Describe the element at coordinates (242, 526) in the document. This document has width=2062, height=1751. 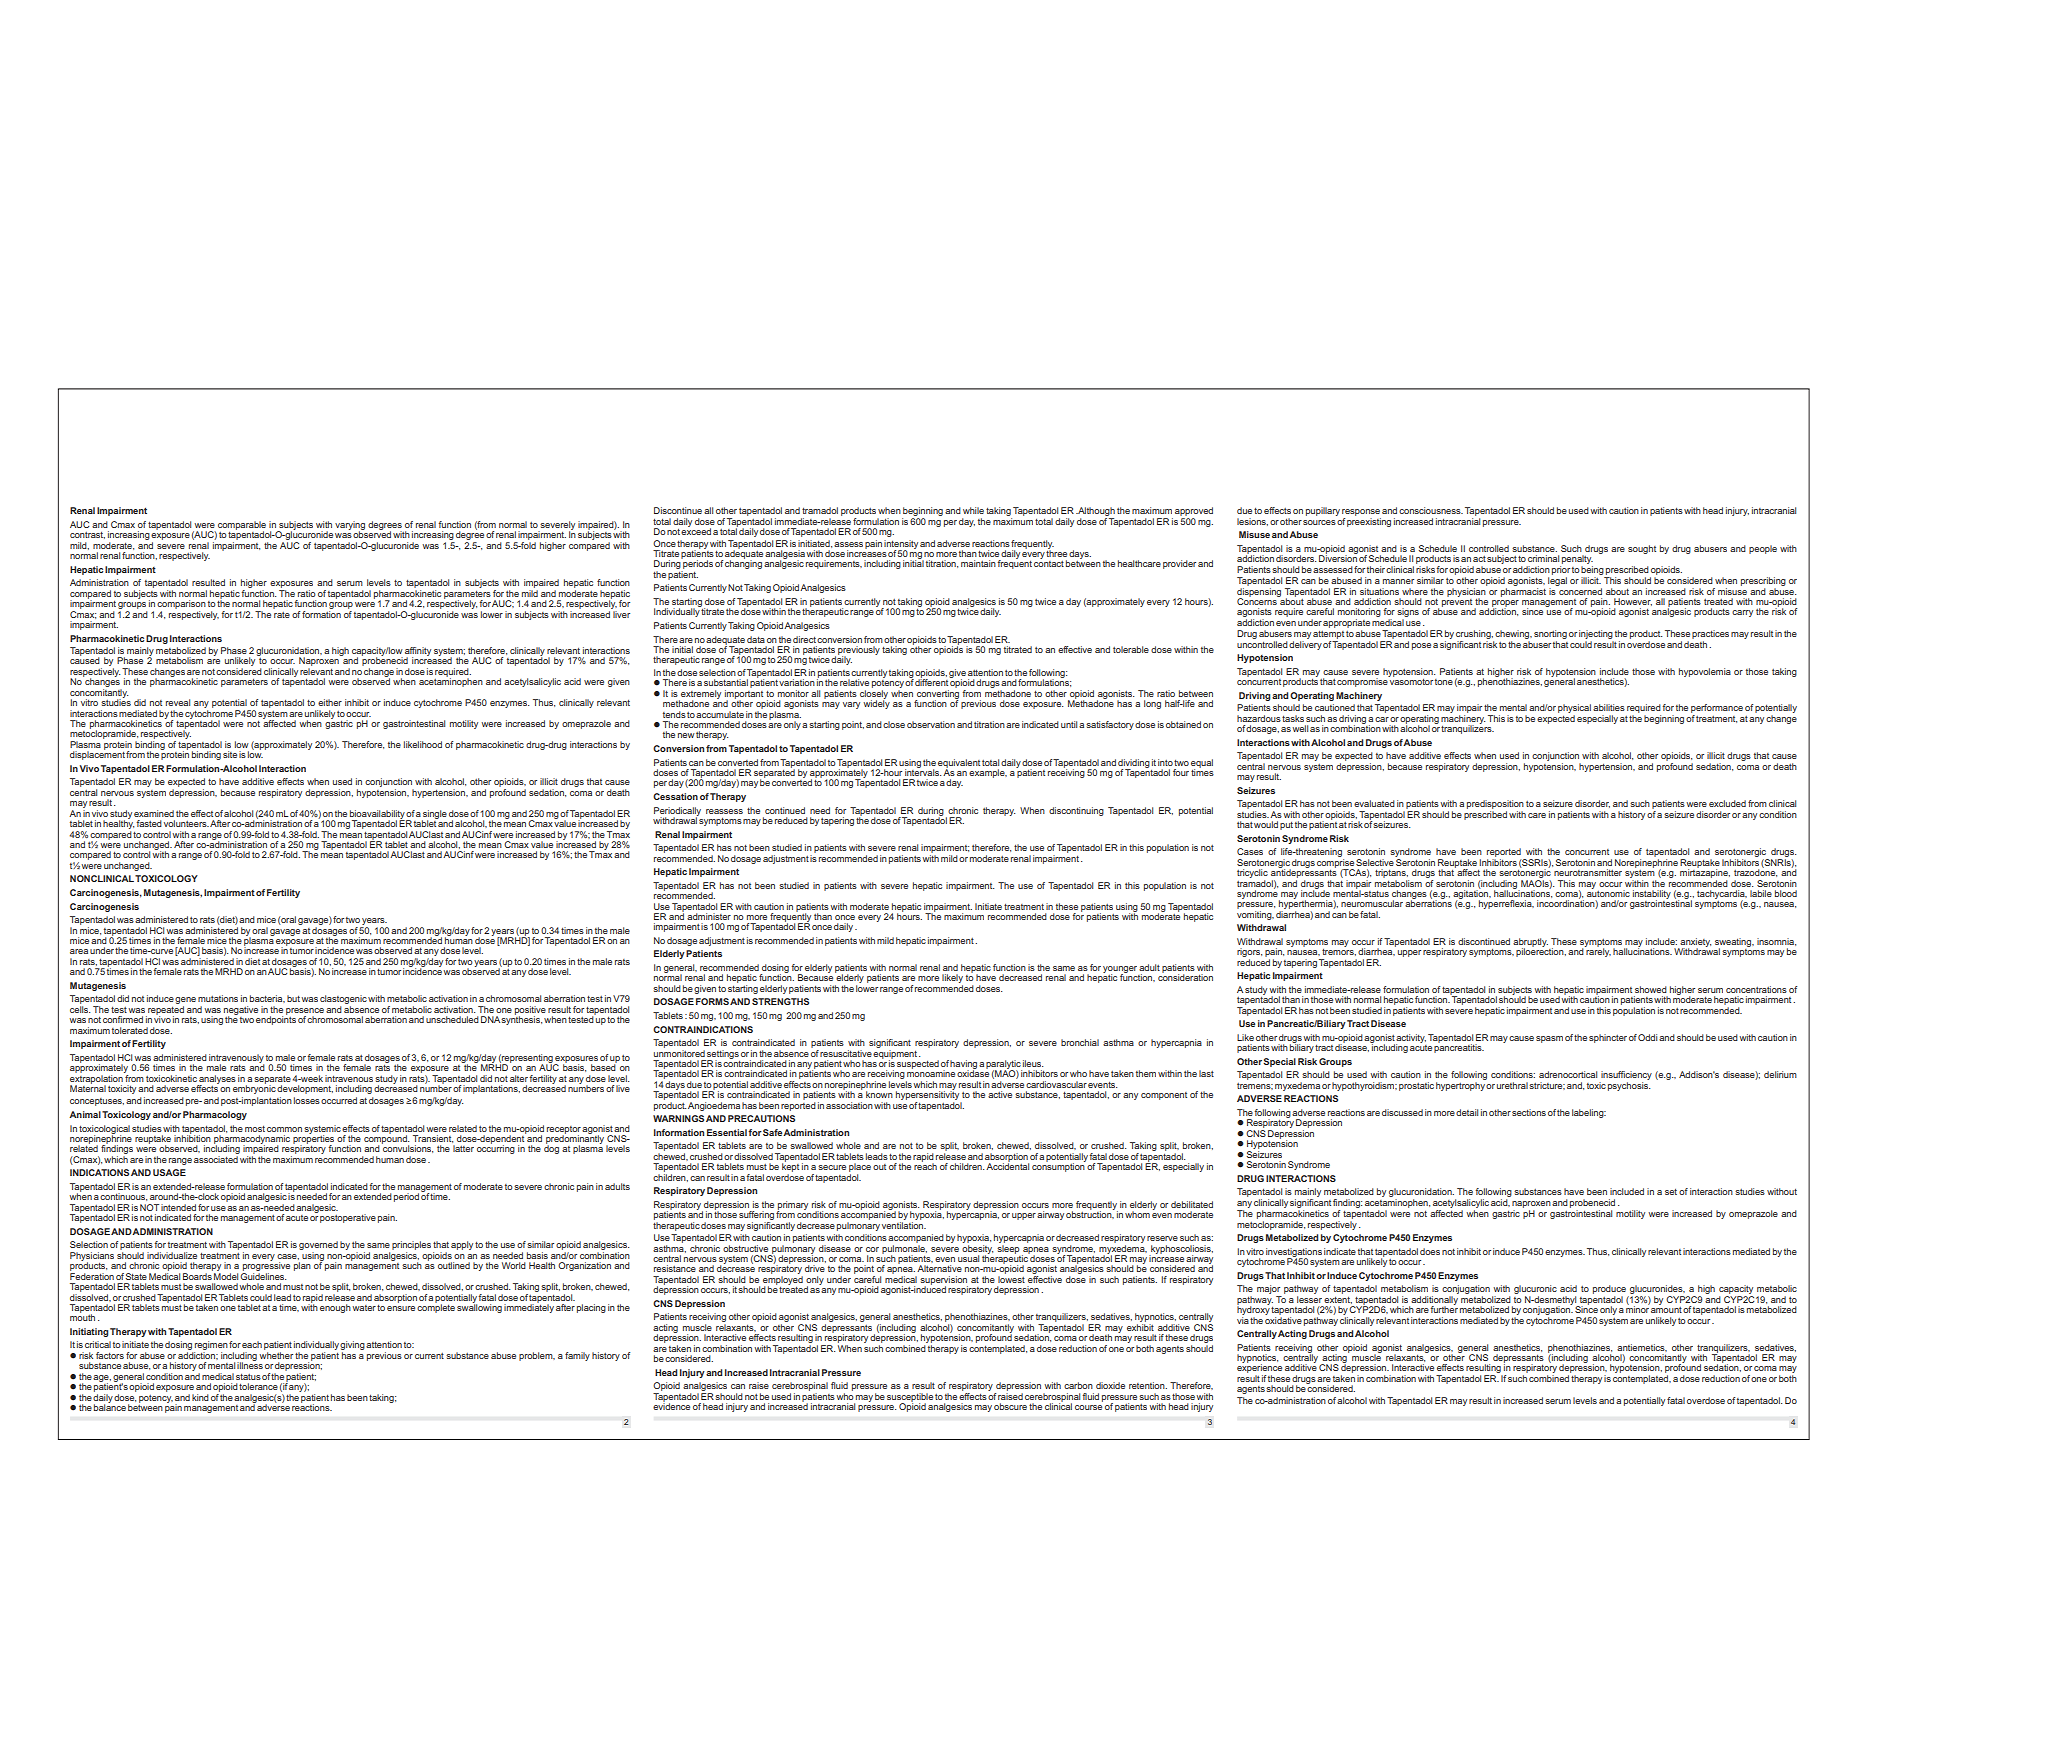
I see `comparable` at that location.
